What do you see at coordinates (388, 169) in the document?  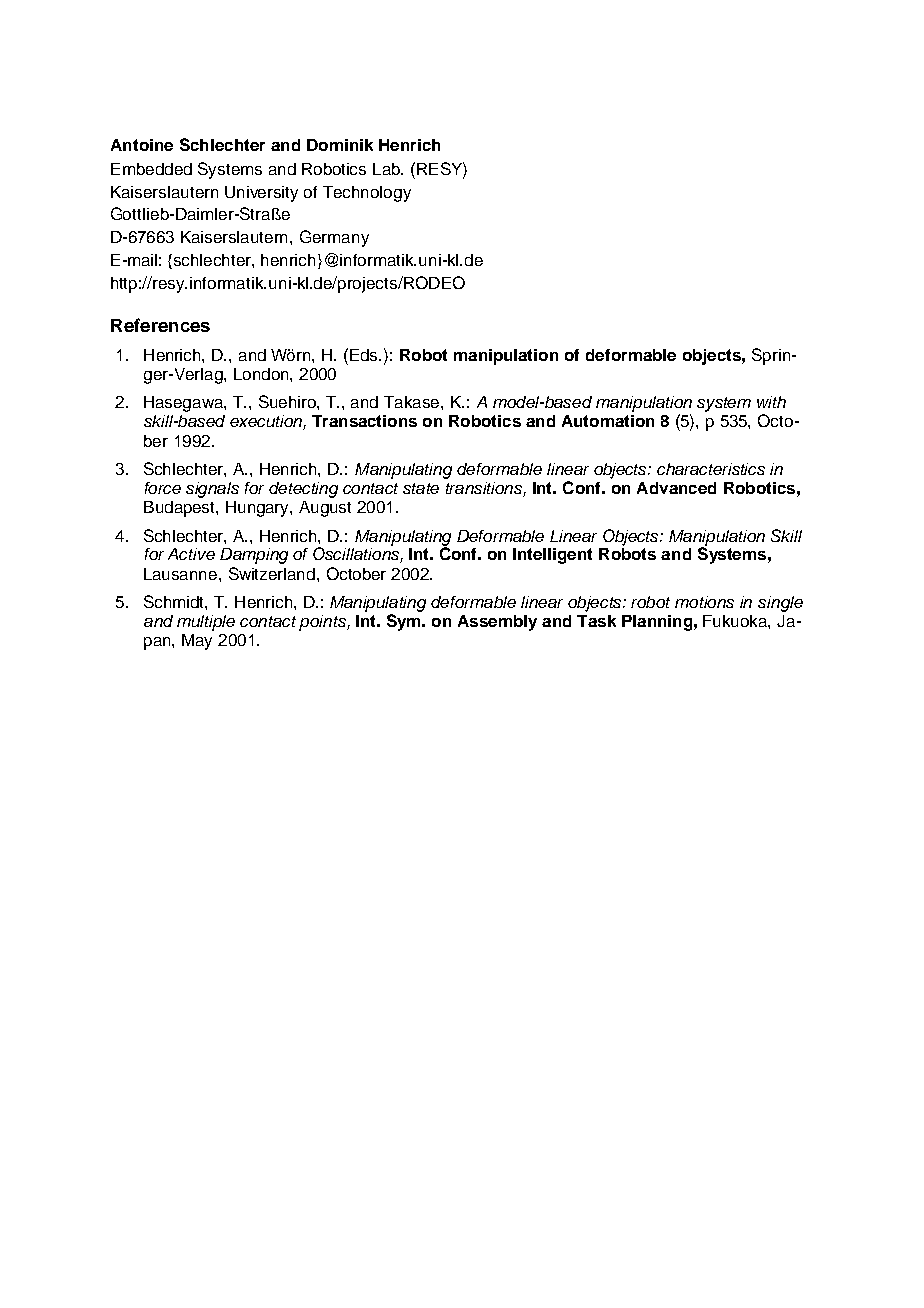 I see `Lab` at bounding box center [388, 169].
